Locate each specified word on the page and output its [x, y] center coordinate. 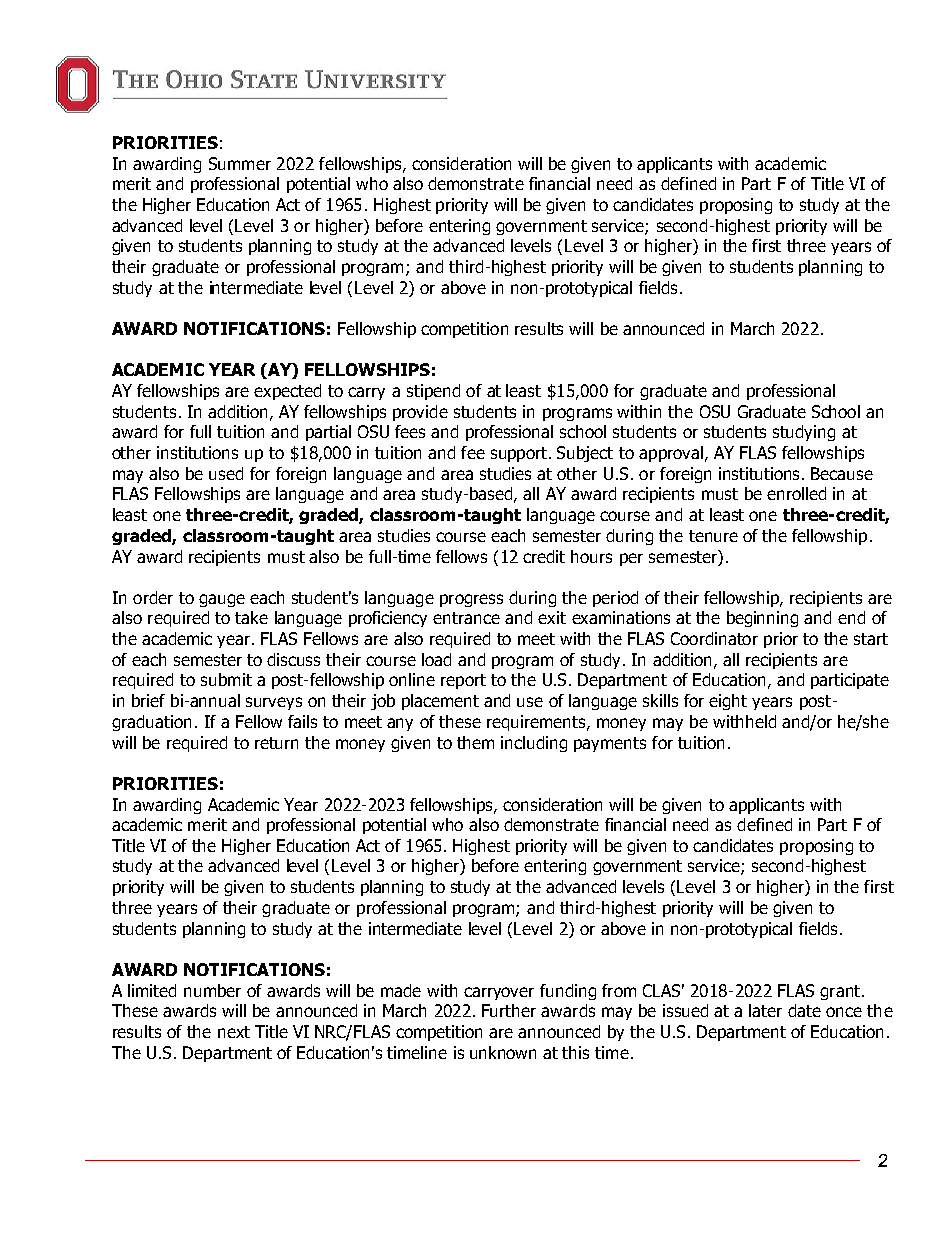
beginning [762, 619]
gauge [222, 600]
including [534, 744]
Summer [240, 163]
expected [287, 392]
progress [471, 600]
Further [509, 1010]
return [276, 743]
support [519, 454]
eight [728, 702]
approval [671, 454]
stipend [433, 392]
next [234, 1032]
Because [842, 473]
